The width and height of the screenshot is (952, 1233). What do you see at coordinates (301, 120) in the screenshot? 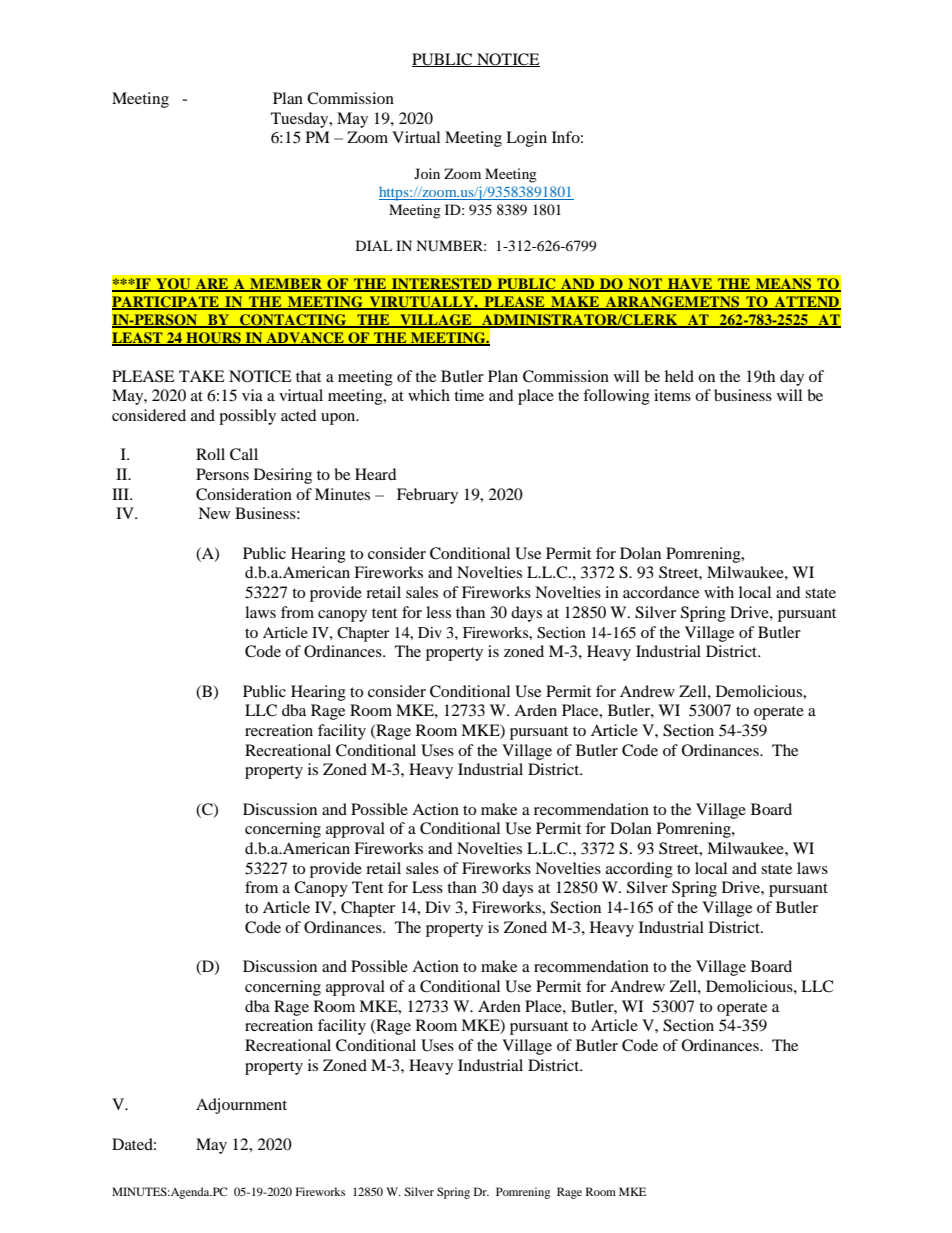
I see `Tuesday` at bounding box center [301, 120].
